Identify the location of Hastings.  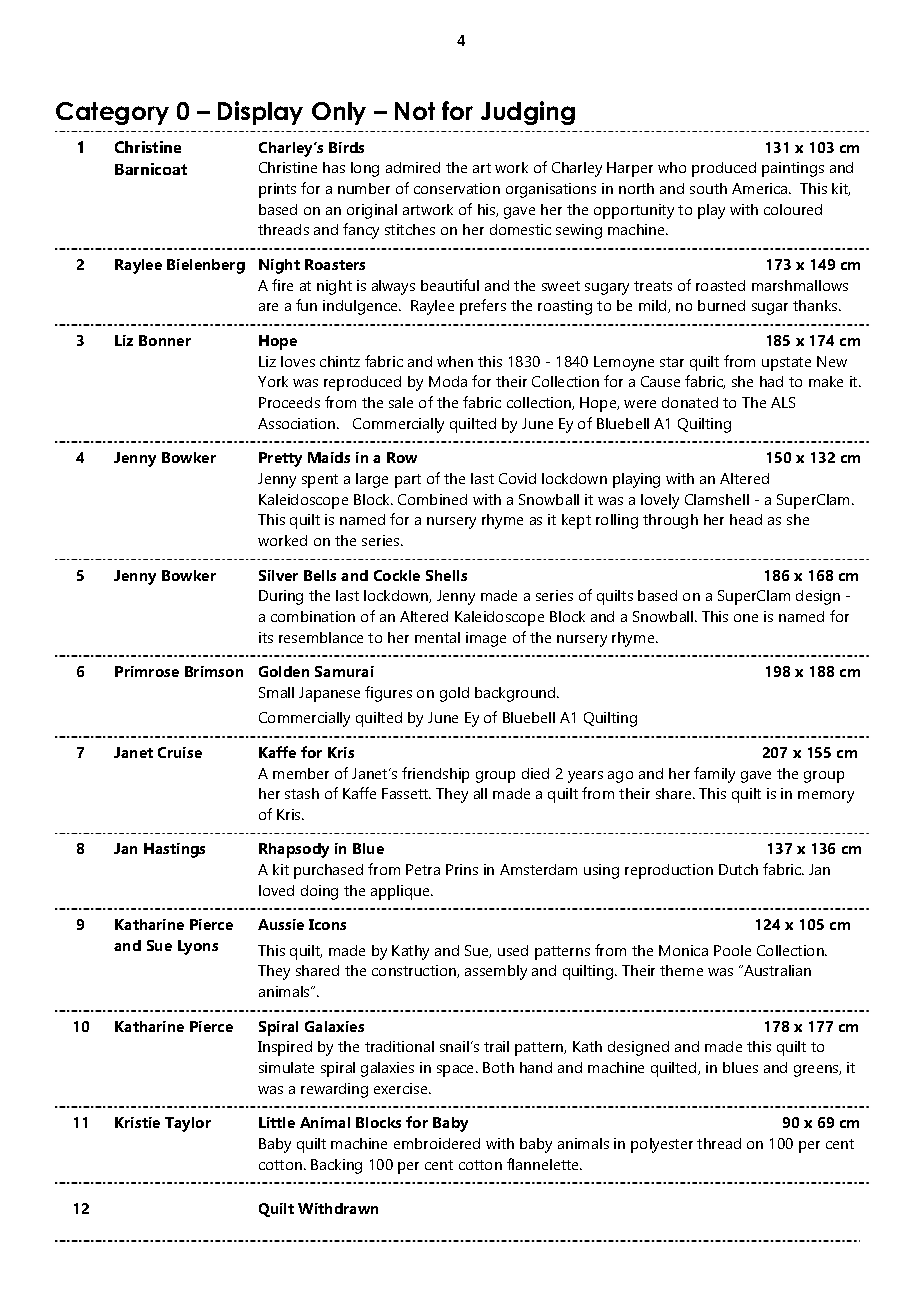
(174, 850).
